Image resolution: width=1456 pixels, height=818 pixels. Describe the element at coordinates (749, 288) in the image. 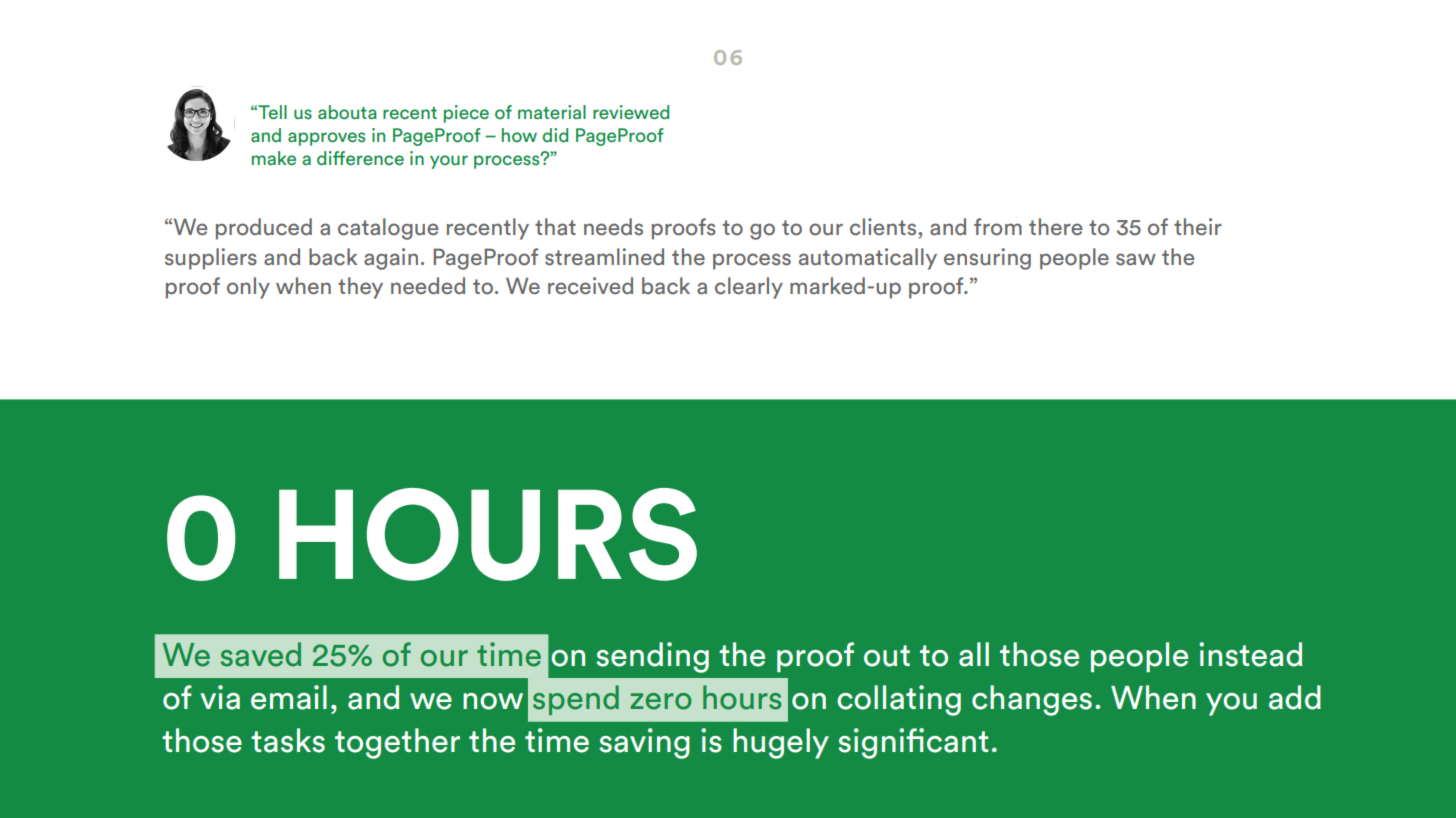

I see `clearly` at that location.
